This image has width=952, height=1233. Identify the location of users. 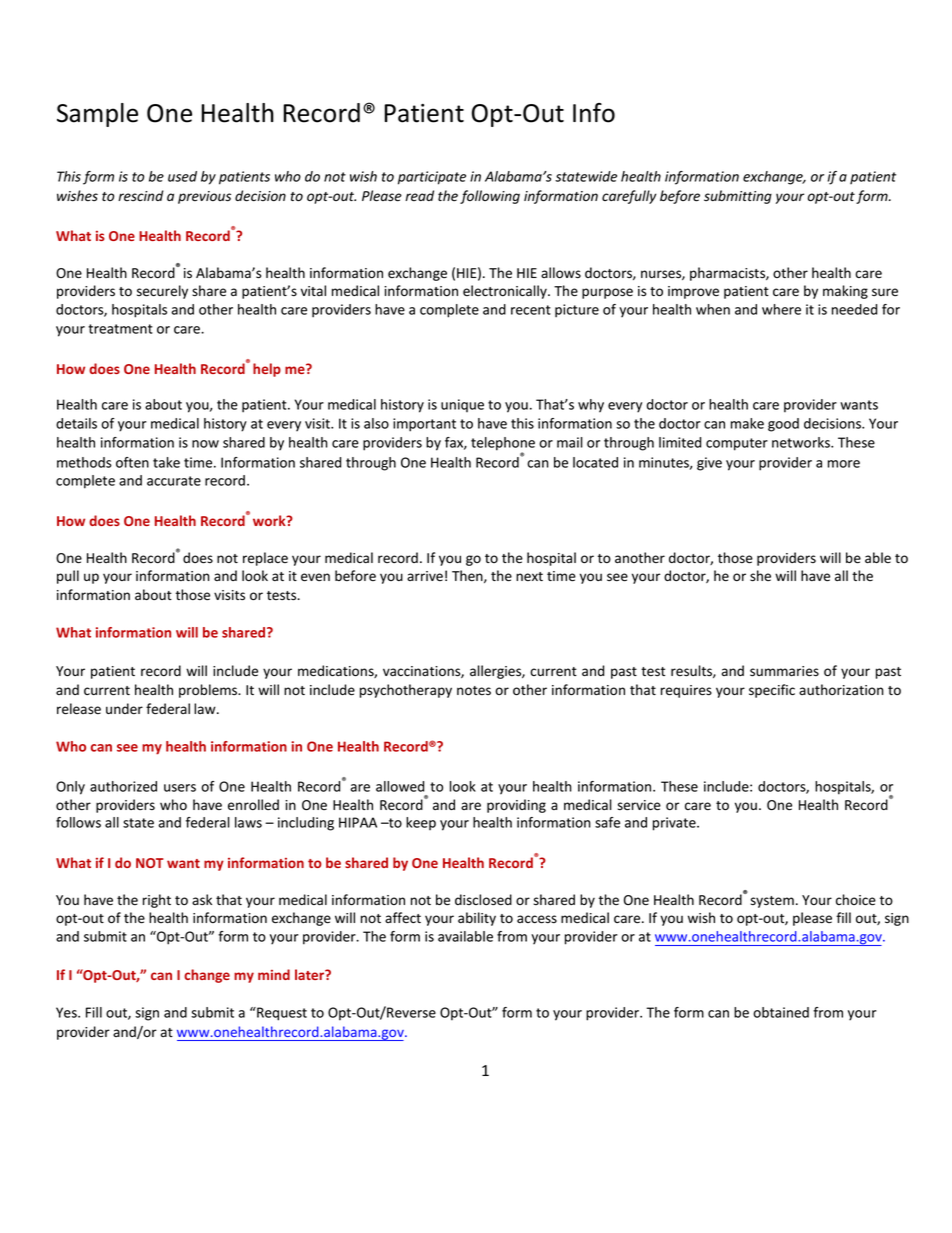
(180, 788).
